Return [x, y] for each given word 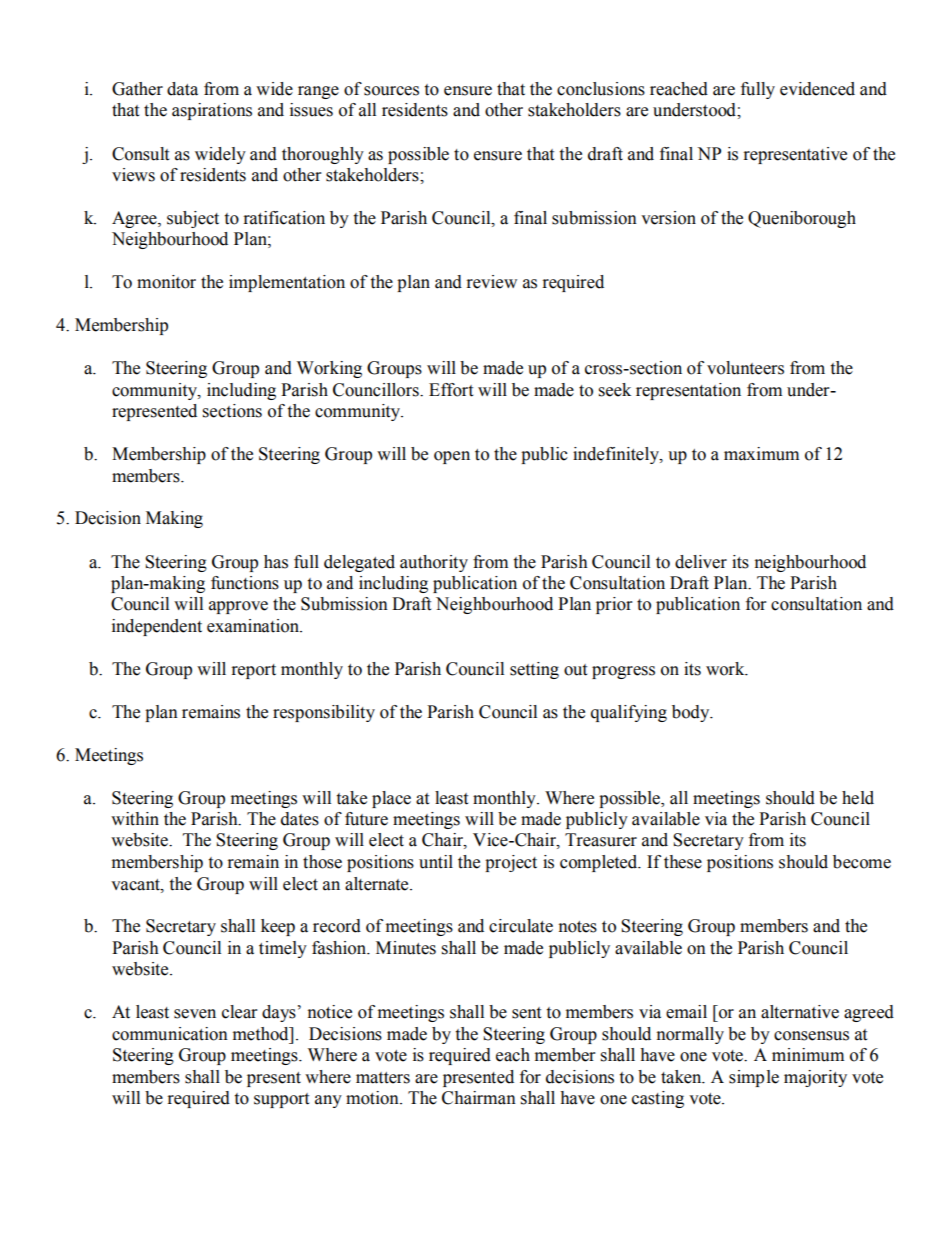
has [276, 562]
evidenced [817, 89]
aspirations [212, 111]
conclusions [601, 89]
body [692, 713]
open [452, 457]
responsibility [324, 713]
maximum [761, 454]
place [391, 799]
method [262, 1034]
